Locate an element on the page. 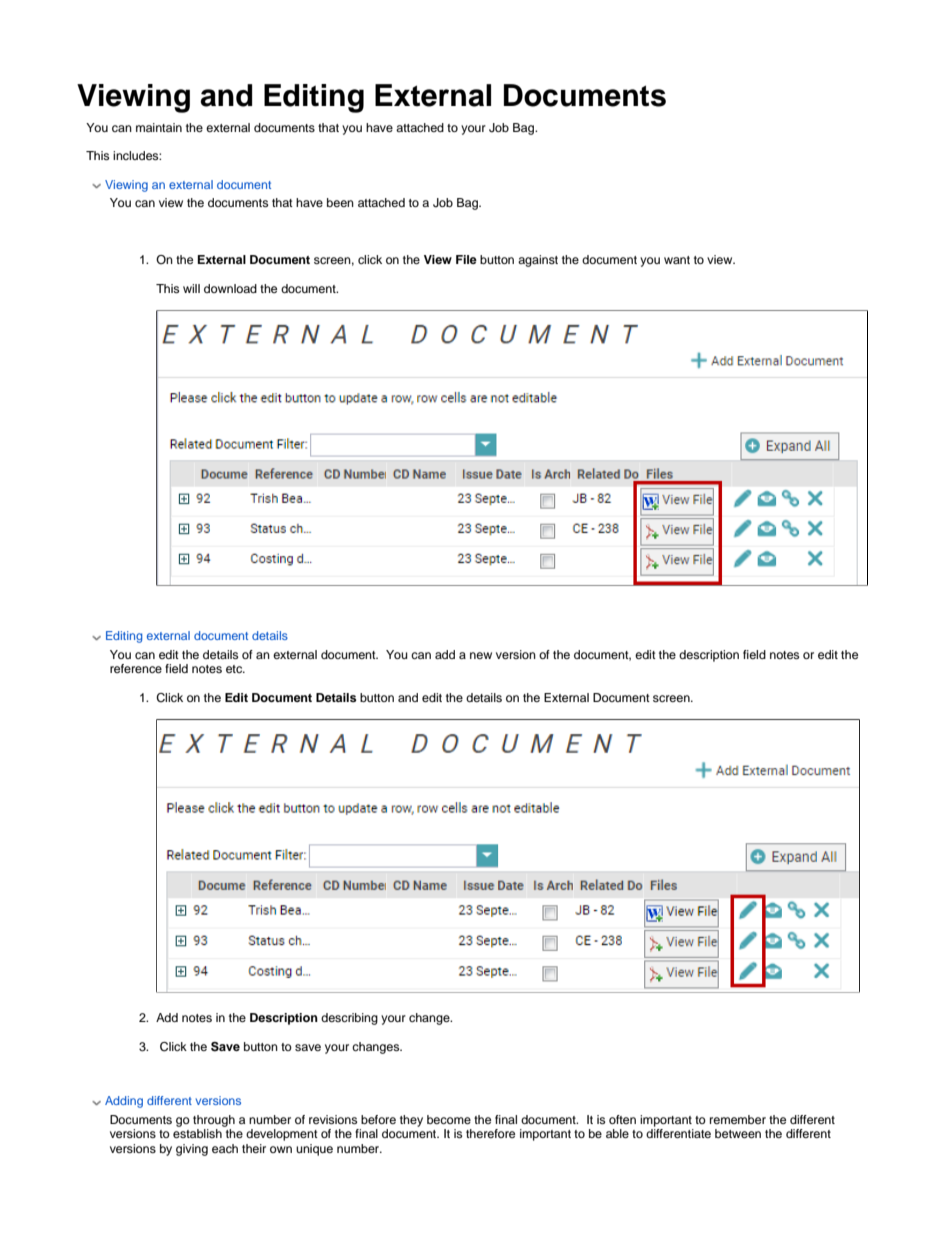 Image resolution: width=952 pixels, height=1233 pixels. new is located at coordinates (481, 655).
